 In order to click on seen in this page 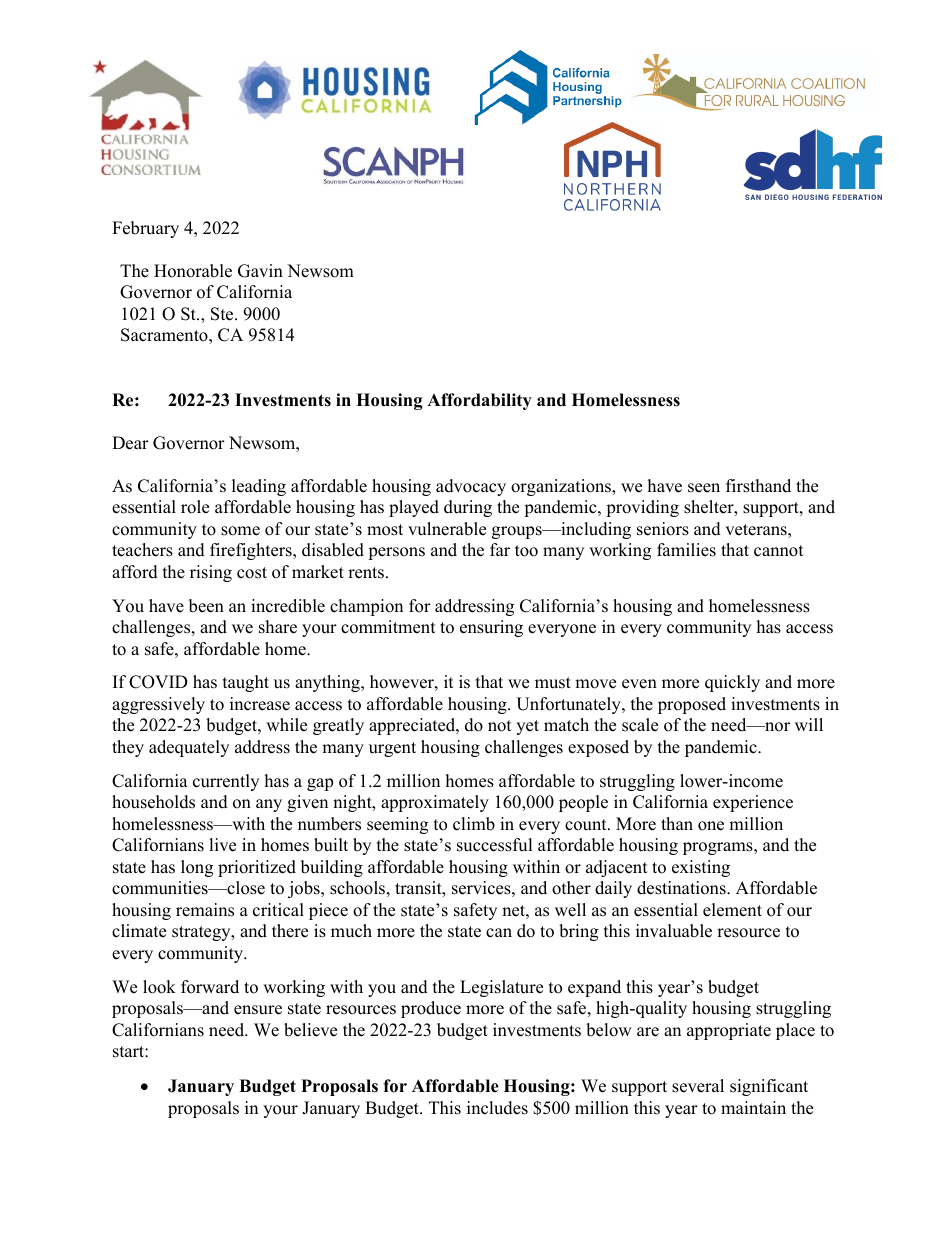, I will do `click(704, 488)`.
